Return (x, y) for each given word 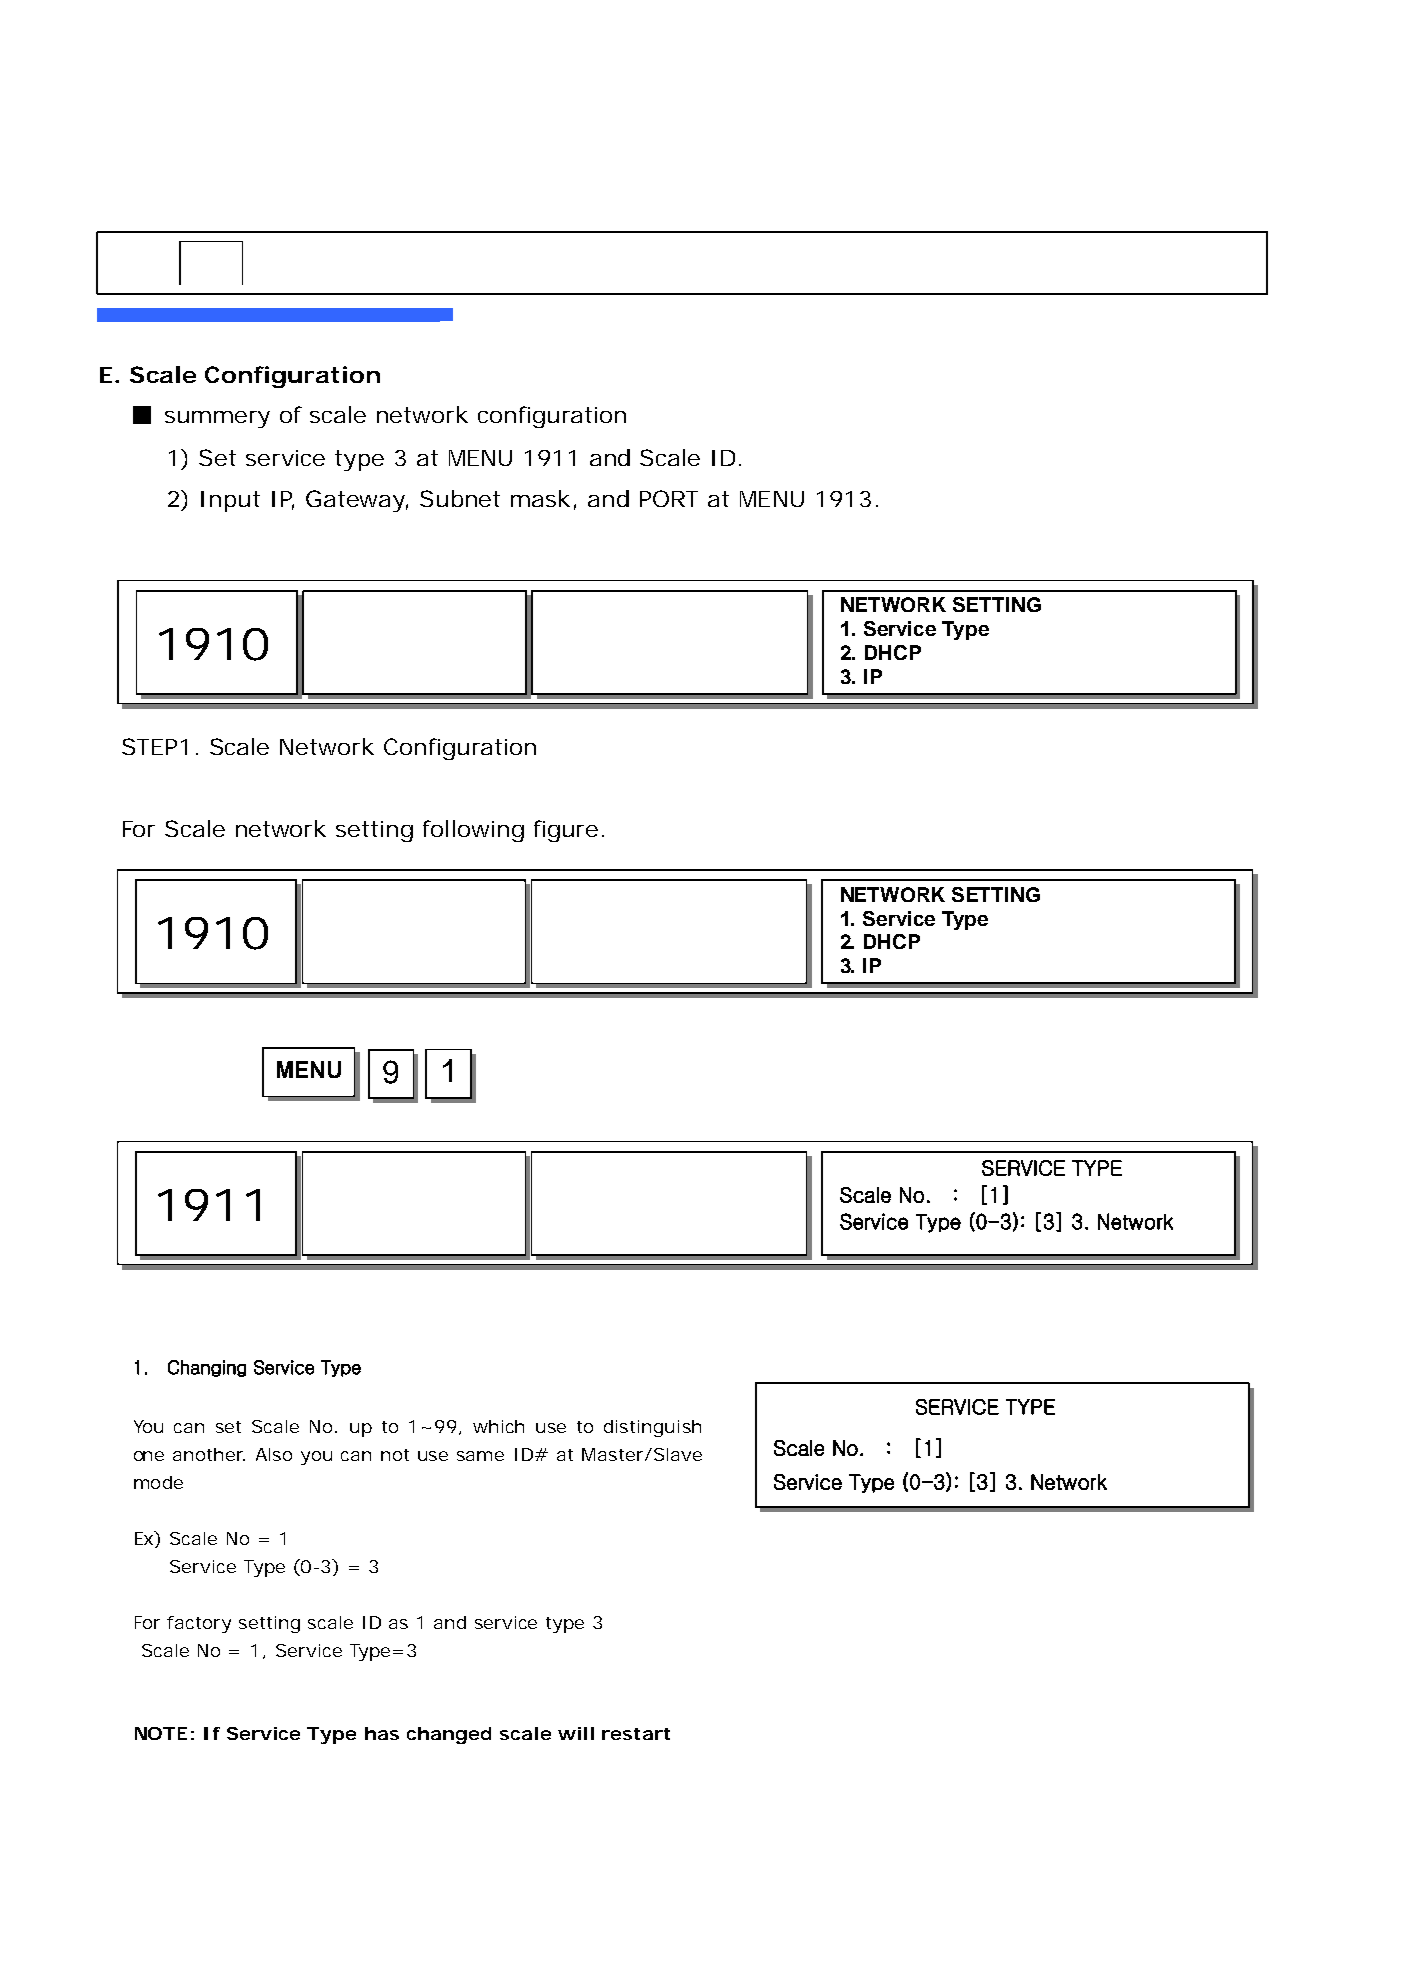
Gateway (357, 501)
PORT (669, 498)
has (382, 1733)
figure (569, 831)
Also (274, 1454)
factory (199, 1624)
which (498, 1426)
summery (217, 419)
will (576, 1733)
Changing (207, 1368)
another (209, 1454)
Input (230, 501)
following (473, 831)
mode (158, 1482)
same (480, 1456)
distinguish (652, 1428)
